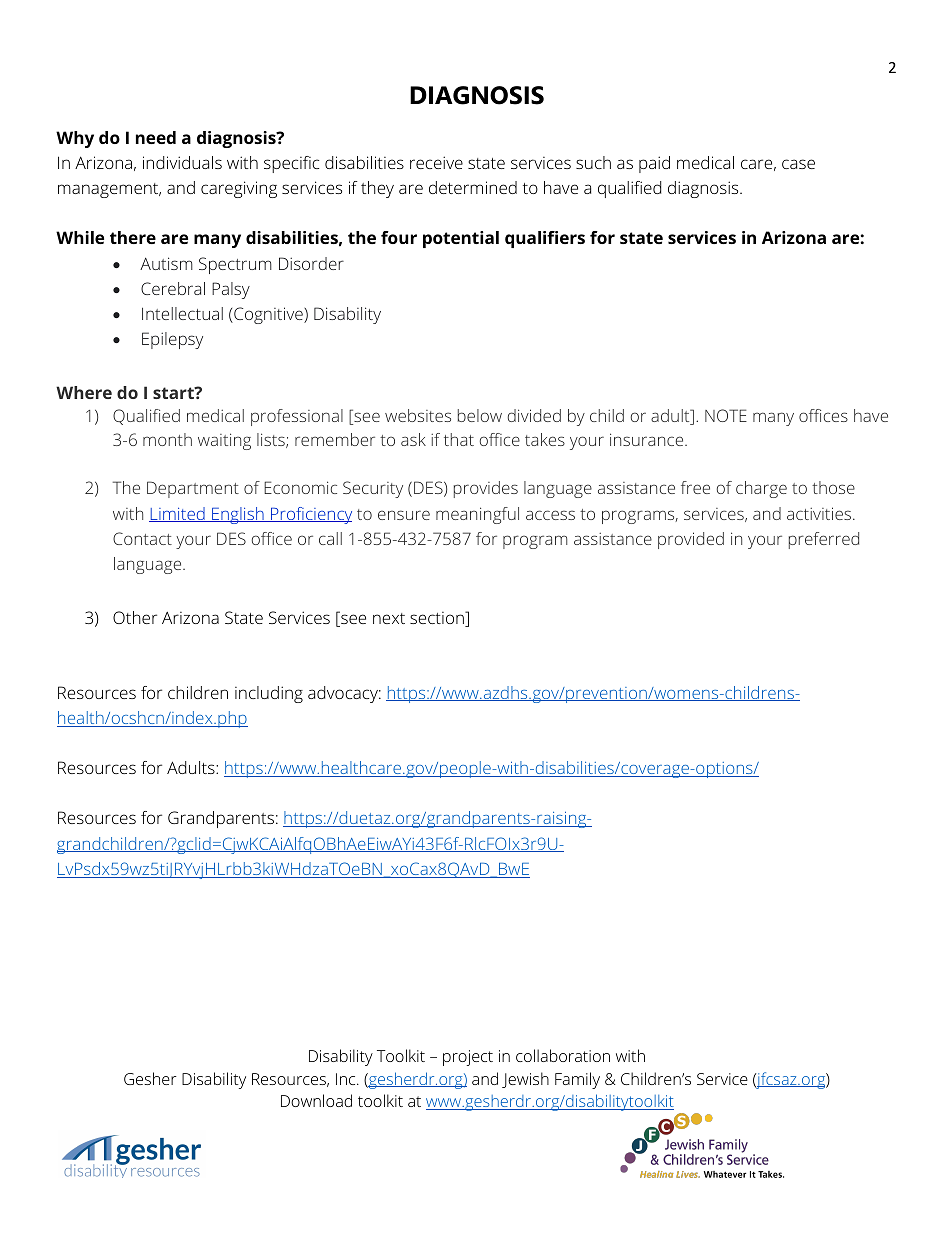 The image size is (952, 1233). Describe the element at coordinates (798, 164) in the screenshot. I see `case` at that location.
